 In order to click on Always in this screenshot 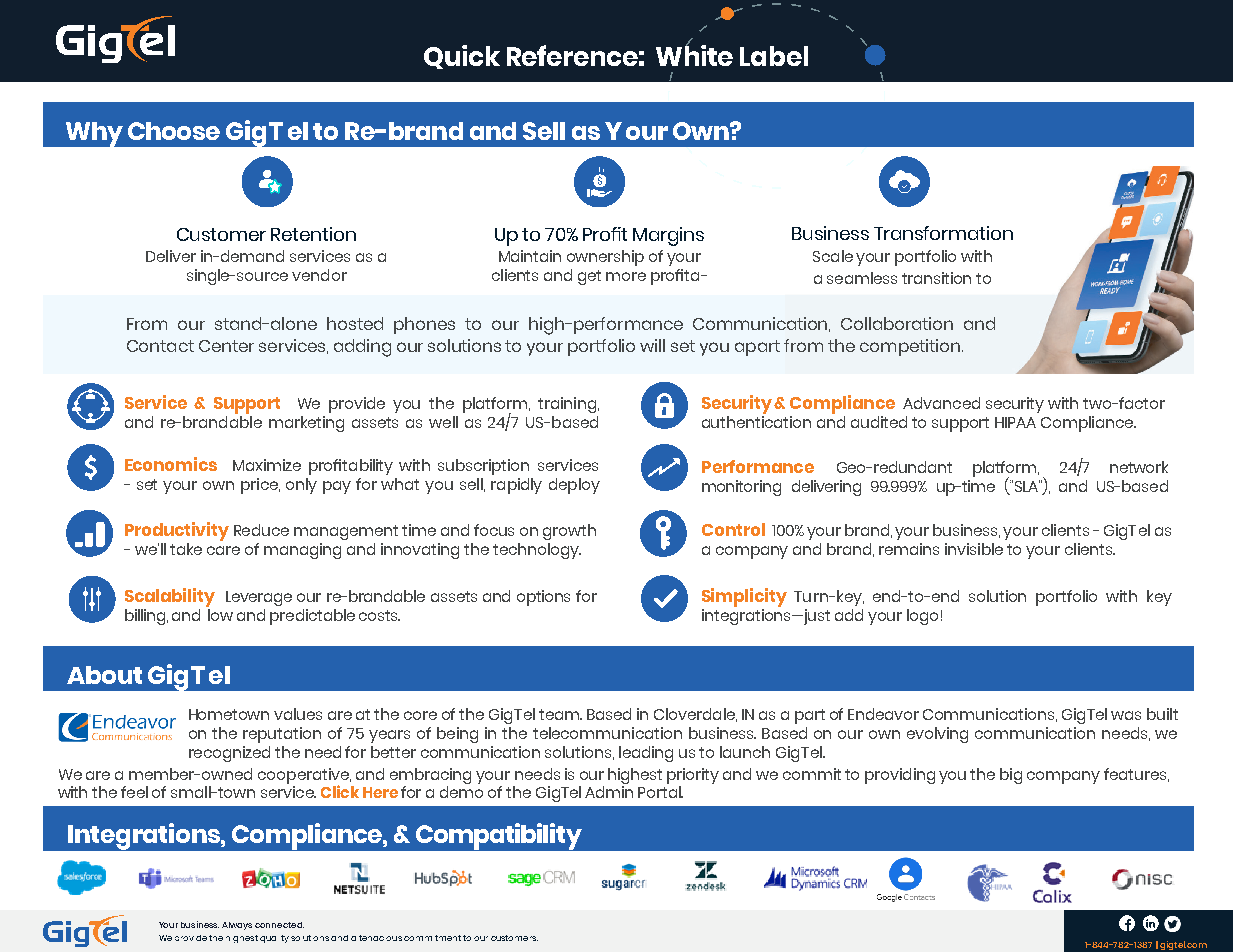, I will do `click(237, 926)`.
